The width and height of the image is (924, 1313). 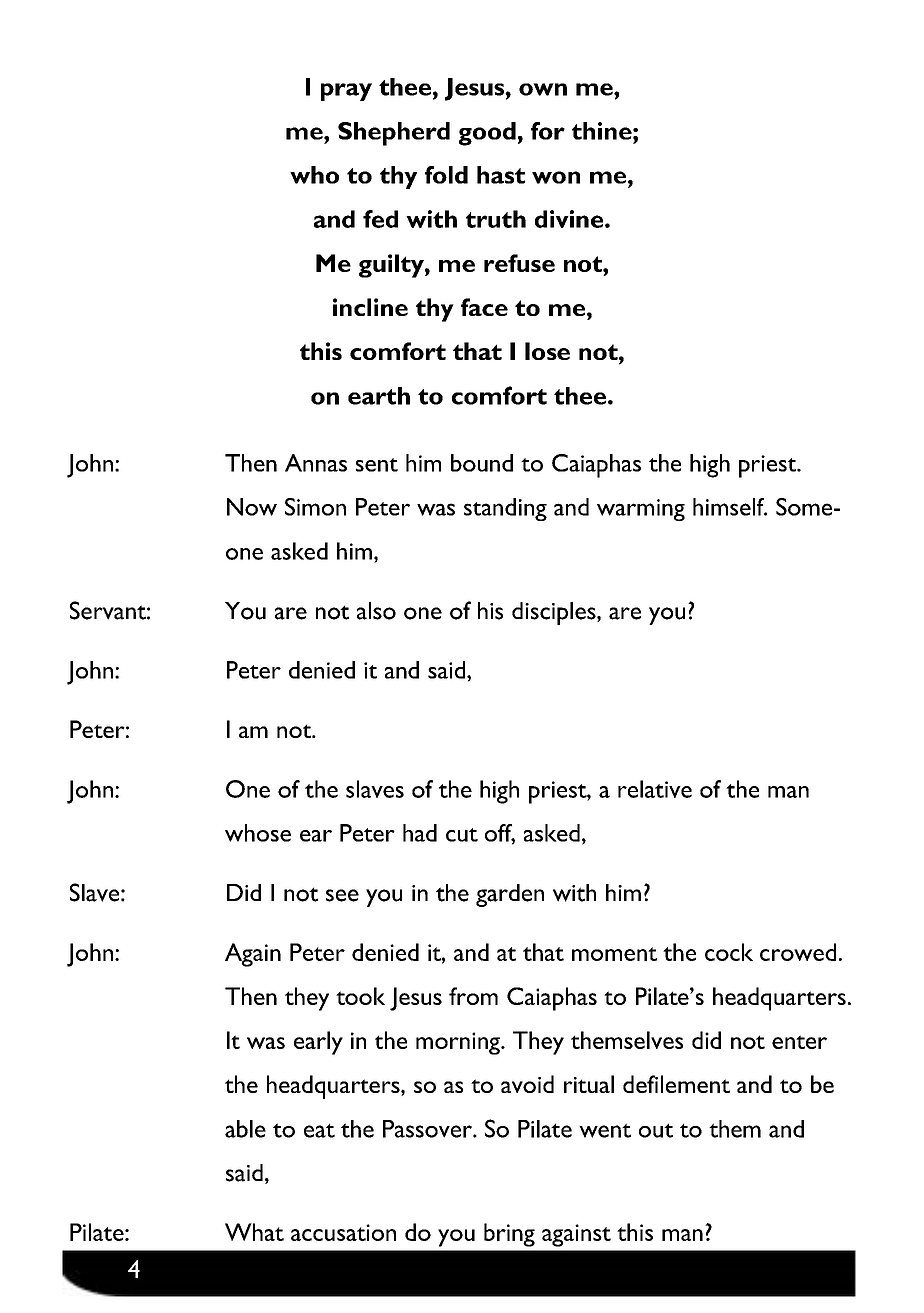 I want to click on good, so click(x=487, y=134).
